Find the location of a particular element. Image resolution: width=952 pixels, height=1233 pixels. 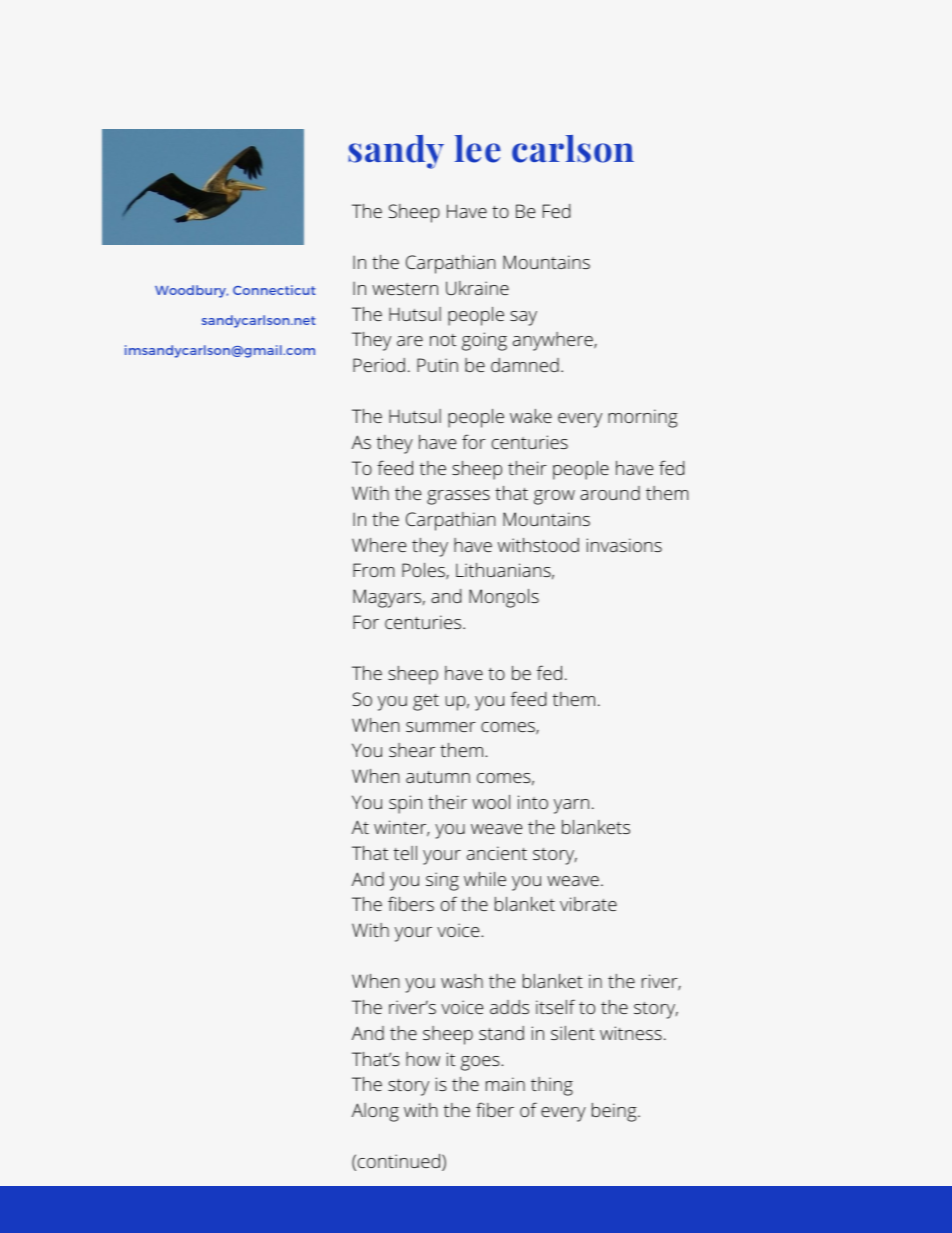

Connecticut is located at coordinates (274, 290).
